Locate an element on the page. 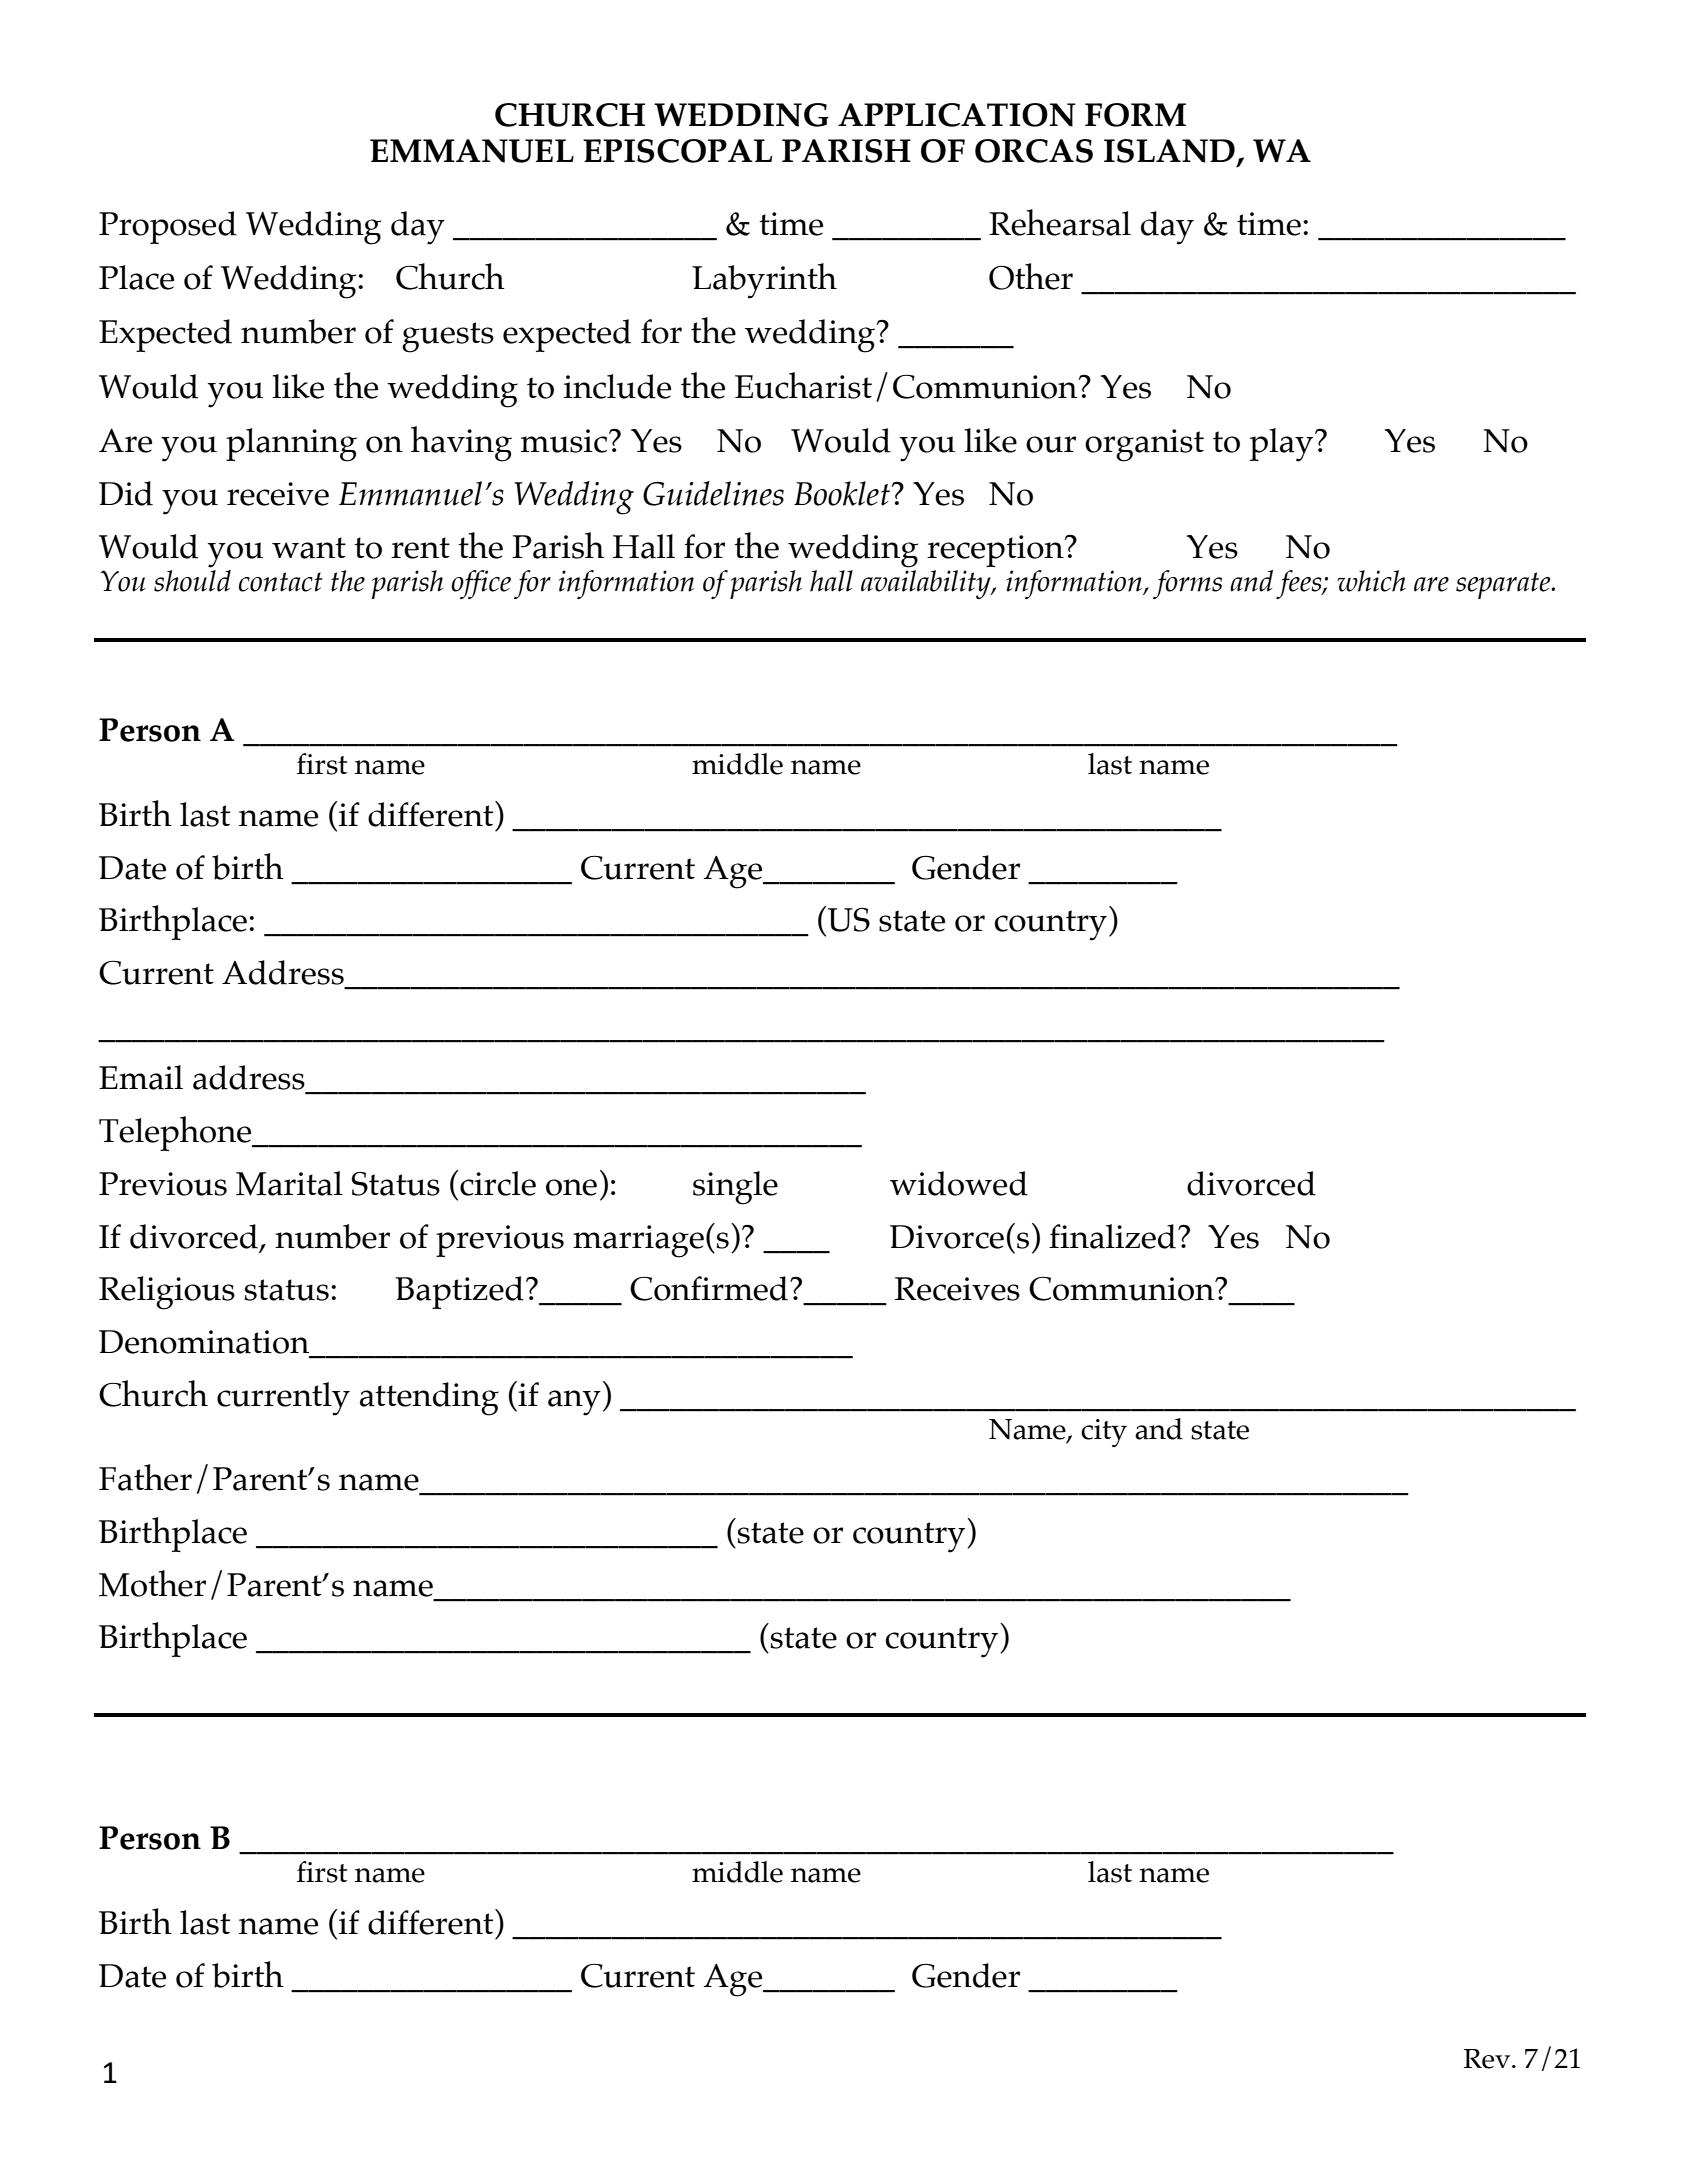 This document has width=1681, height=2175. contact is located at coordinates (281, 582).
